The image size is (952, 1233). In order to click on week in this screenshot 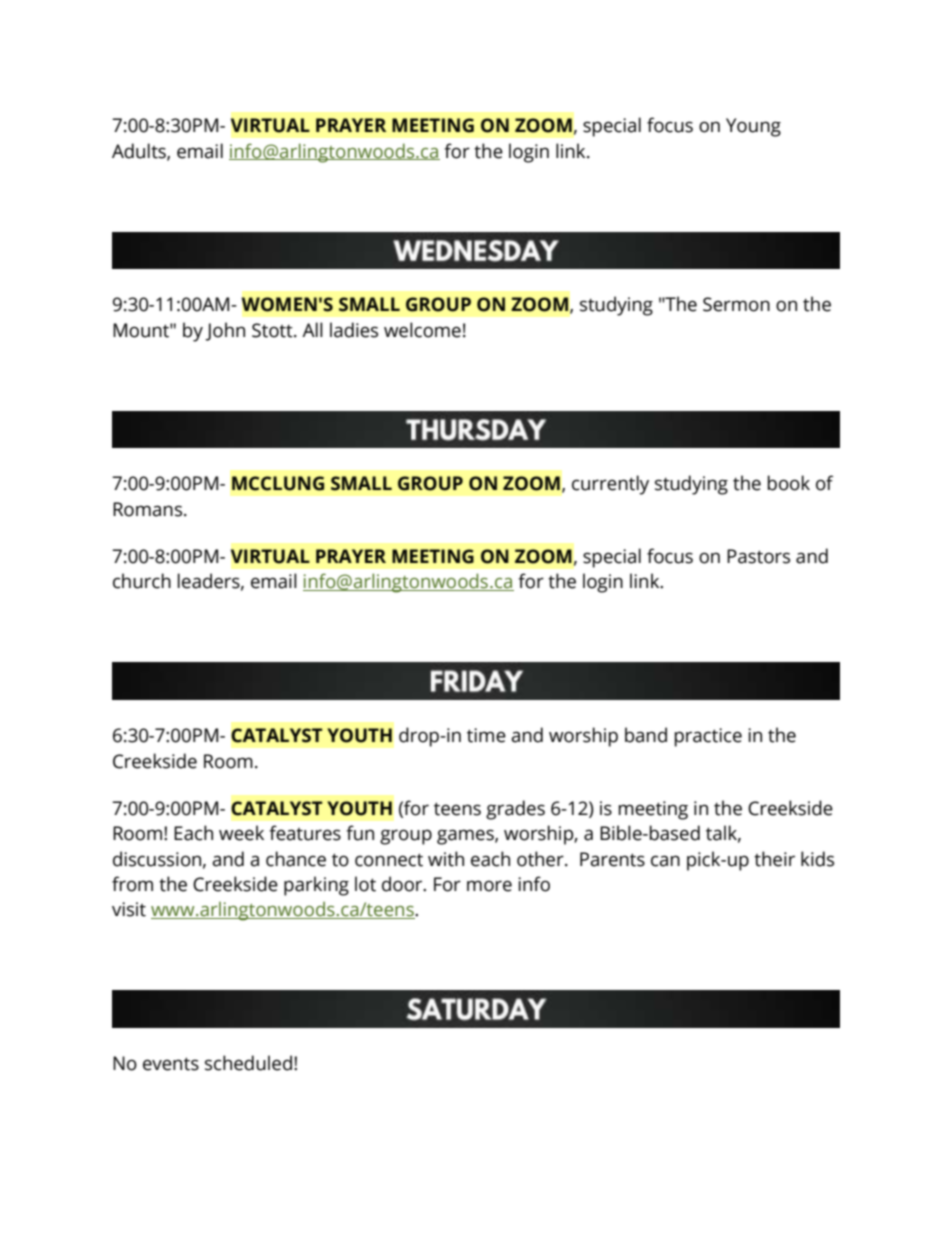, I will do `click(241, 833)`.
